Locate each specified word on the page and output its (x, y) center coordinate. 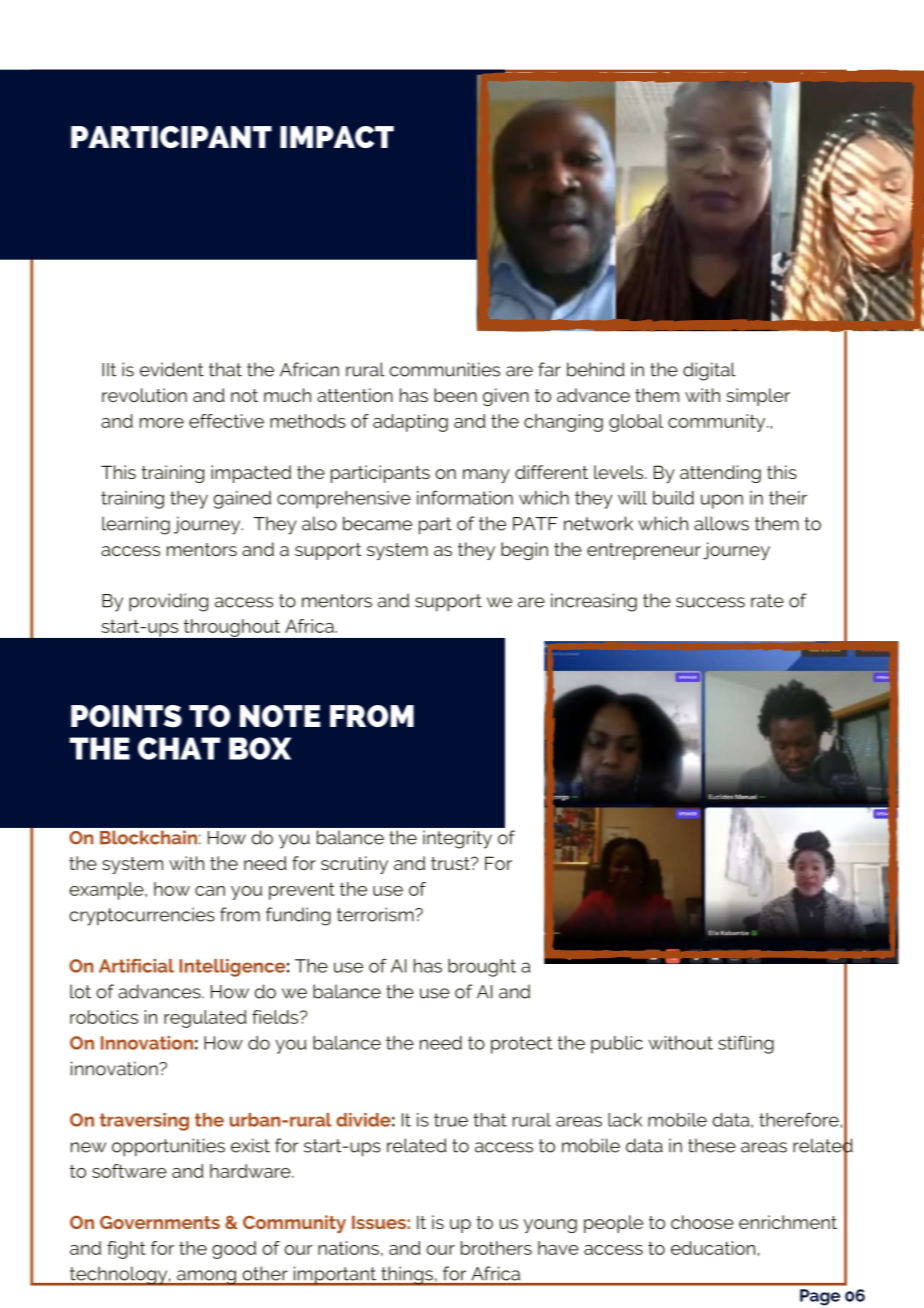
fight (126, 1250)
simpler (758, 397)
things (407, 1276)
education (713, 1248)
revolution (144, 395)
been (455, 395)
